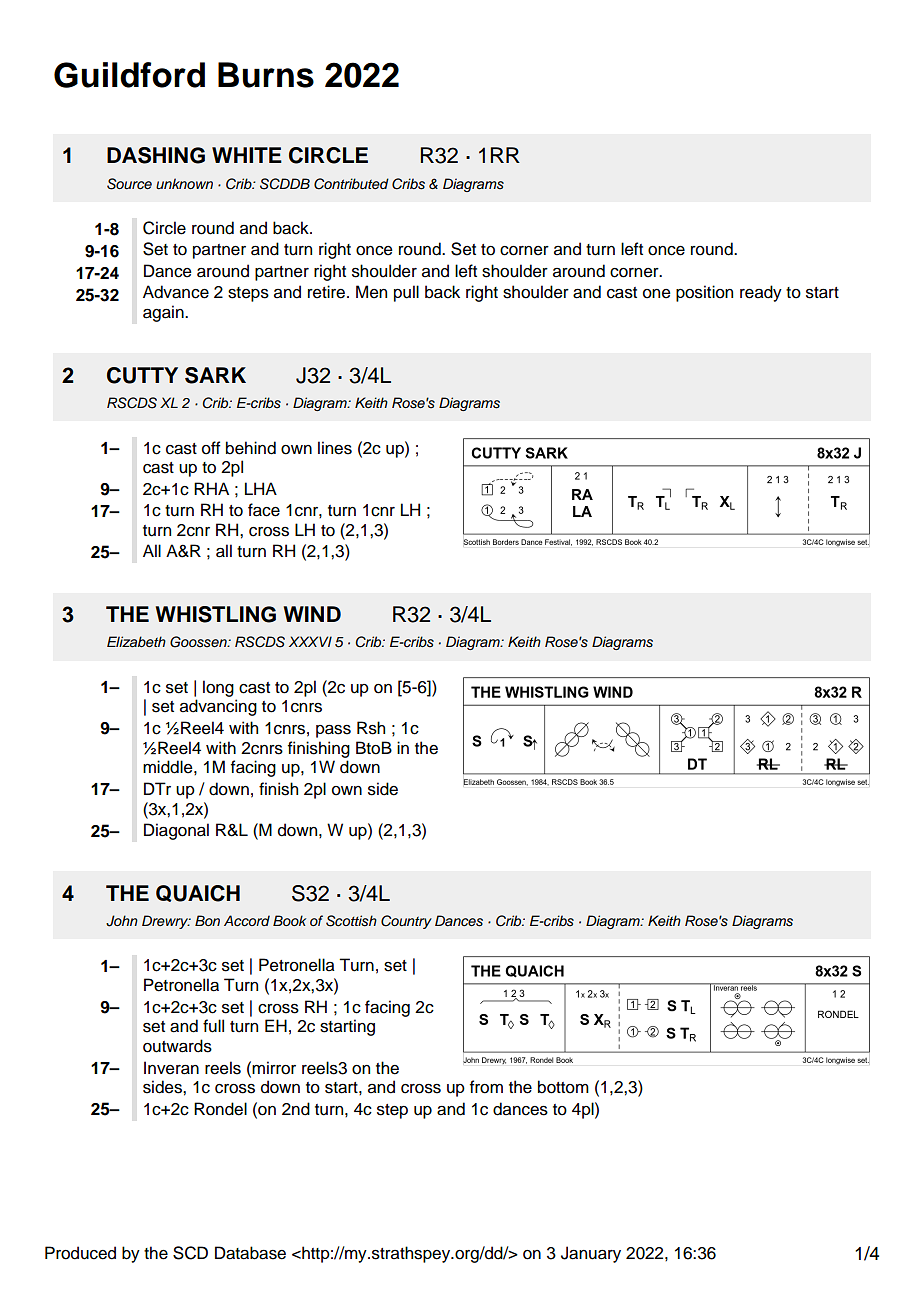 This page has width=924, height=1308. I want to click on from, so click(486, 1087).
